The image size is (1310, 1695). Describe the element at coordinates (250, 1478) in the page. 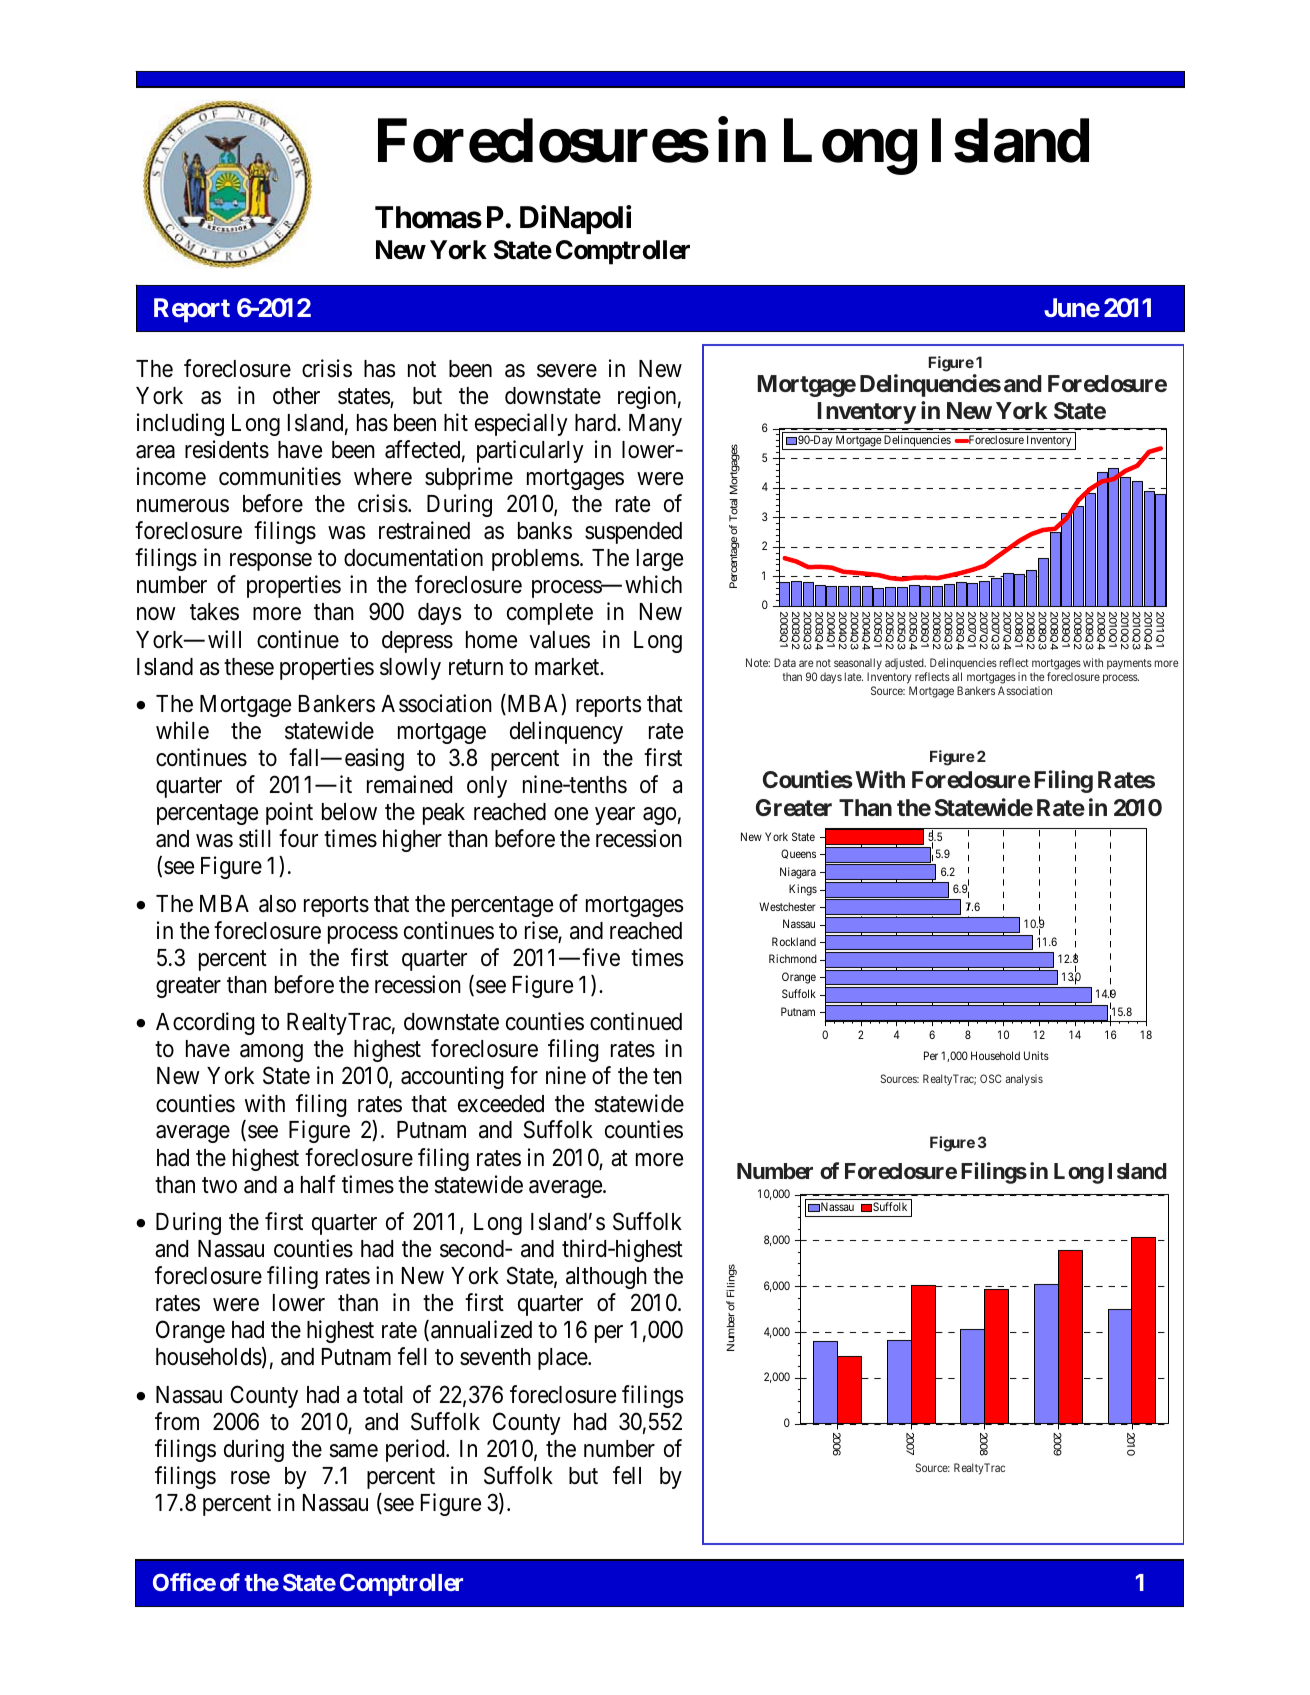

I see `rose` at that location.
